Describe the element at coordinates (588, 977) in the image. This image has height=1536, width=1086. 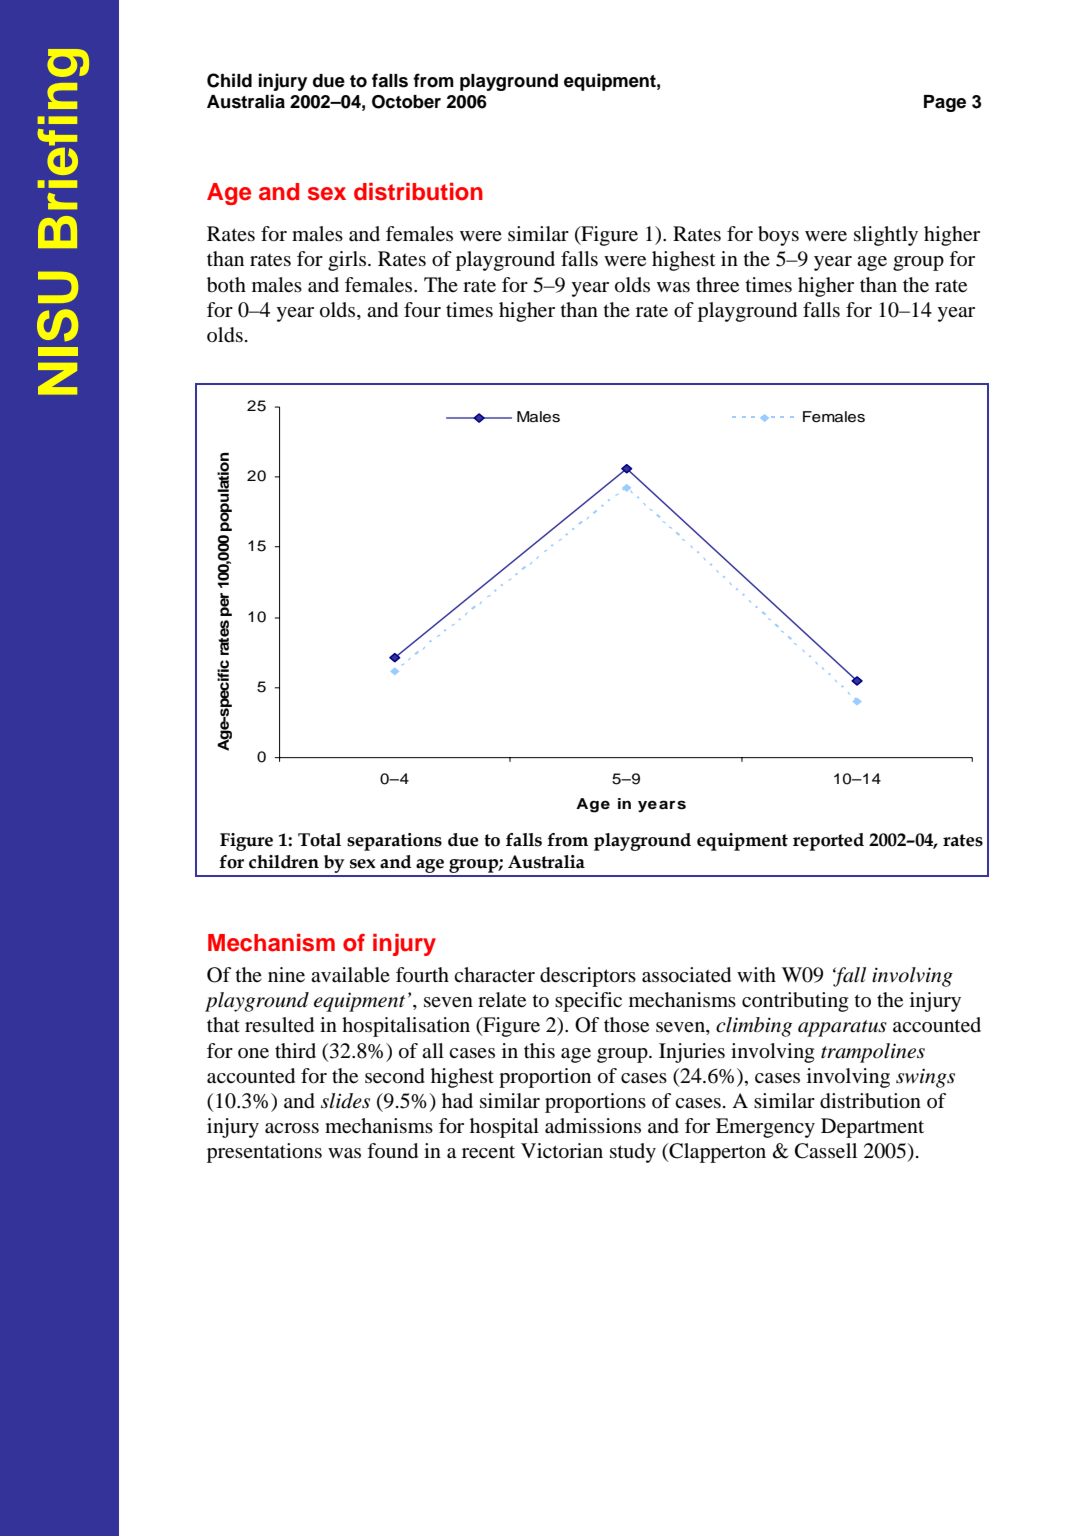
I see `descriptors` at that location.
